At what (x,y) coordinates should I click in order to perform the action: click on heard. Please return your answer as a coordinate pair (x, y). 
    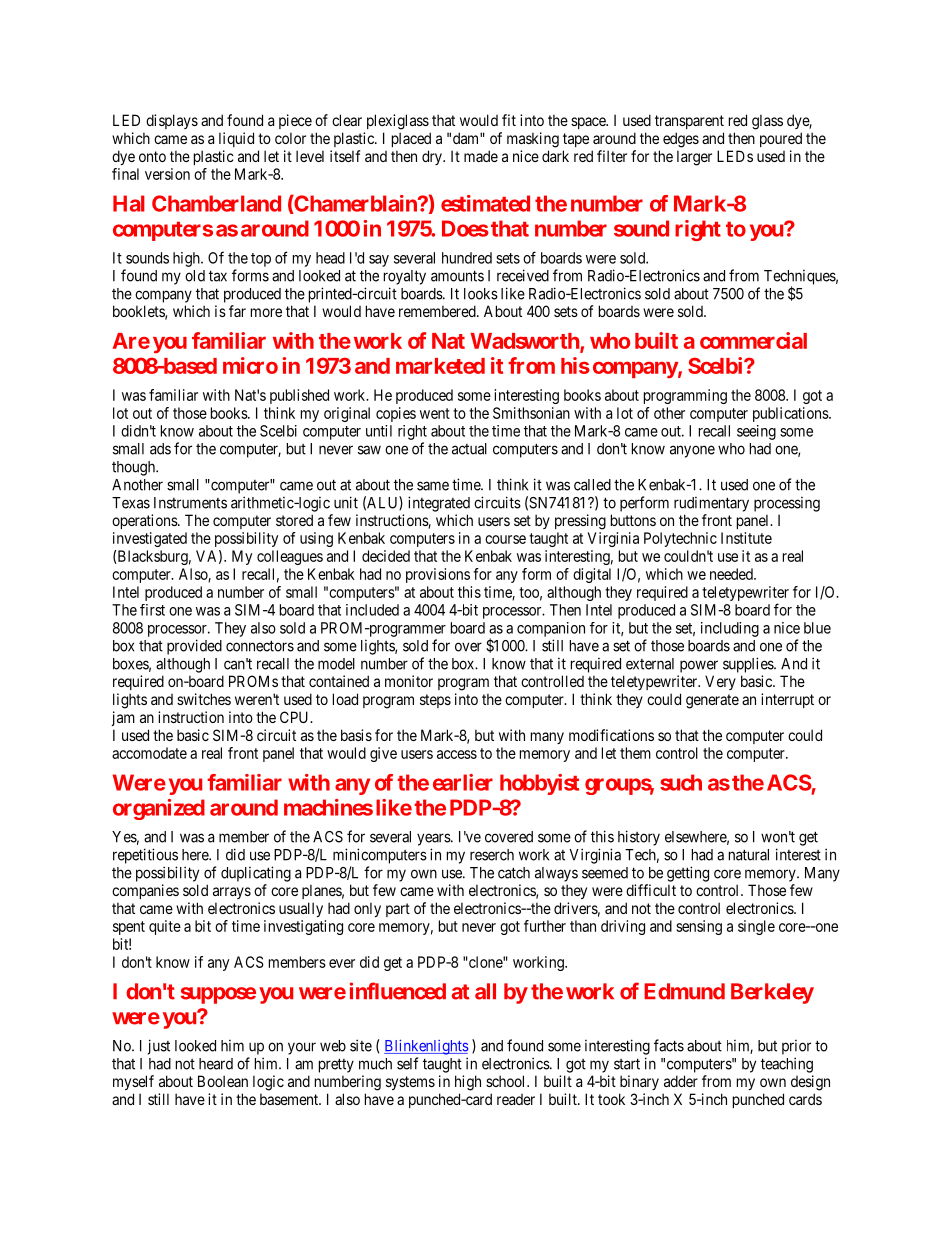
    Looking at the image, I should click on (216, 1064).
